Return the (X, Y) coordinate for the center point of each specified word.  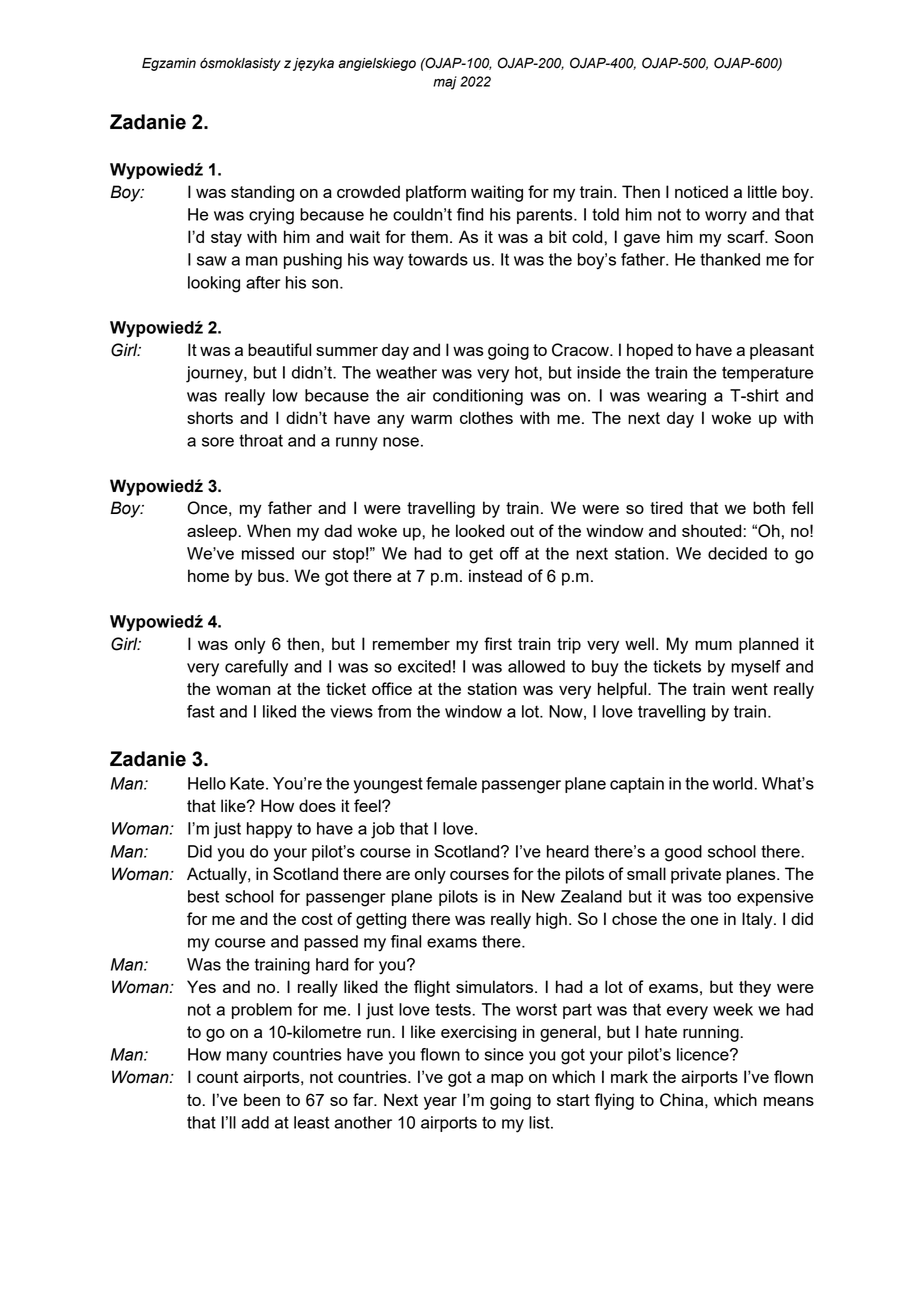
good (683, 853)
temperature (767, 374)
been (262, 1099)
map (507, 1080)
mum (713, 645)
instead (495, 575)
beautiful (279, 349)
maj (445, 83)
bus (272, 575)
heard (568, 851)
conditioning (478, 397)
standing (262, 193)
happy (269, 830)
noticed (701, 191)
